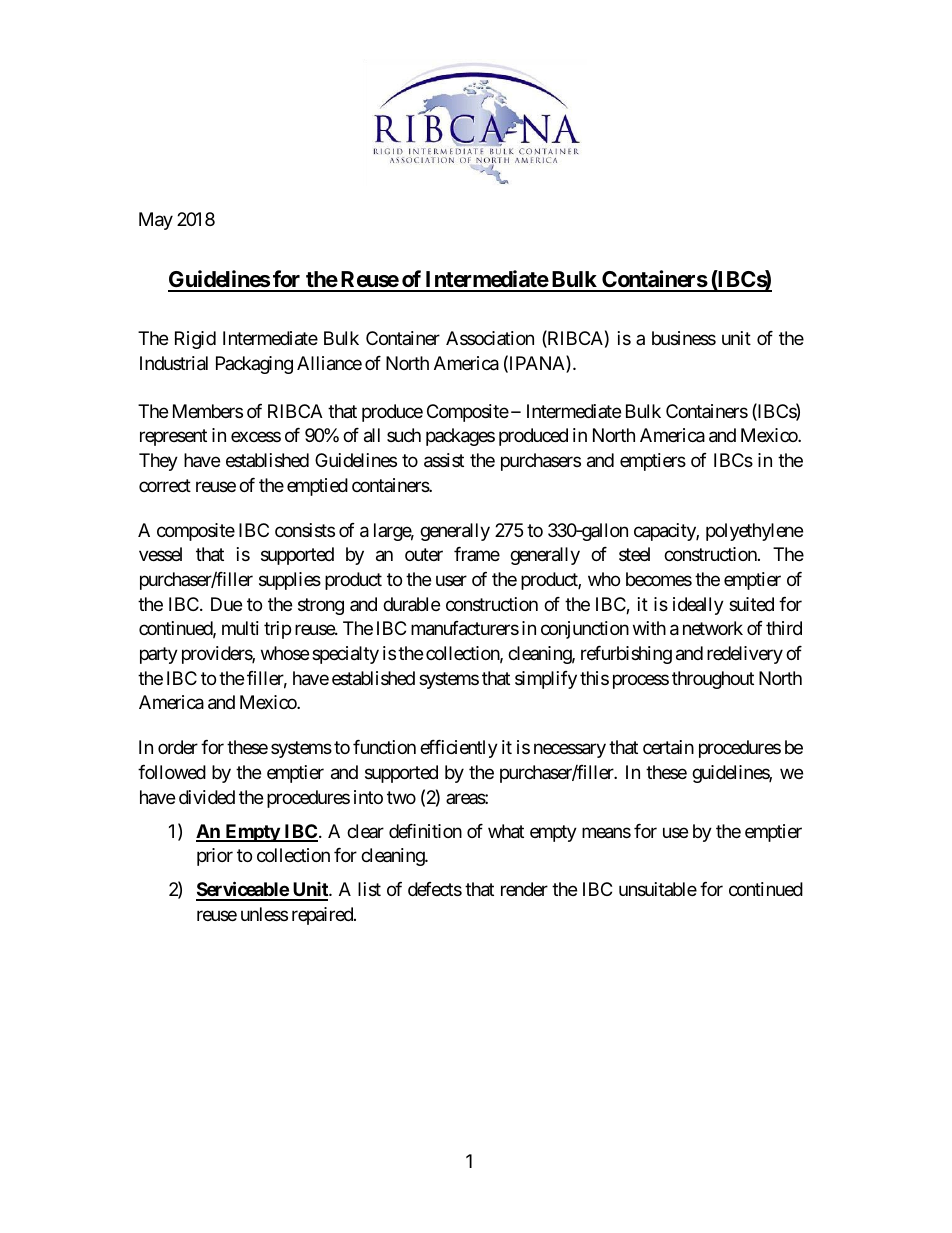  Describe the element at coordinates (698, 606) in the image. I see `ideally` at that location.
